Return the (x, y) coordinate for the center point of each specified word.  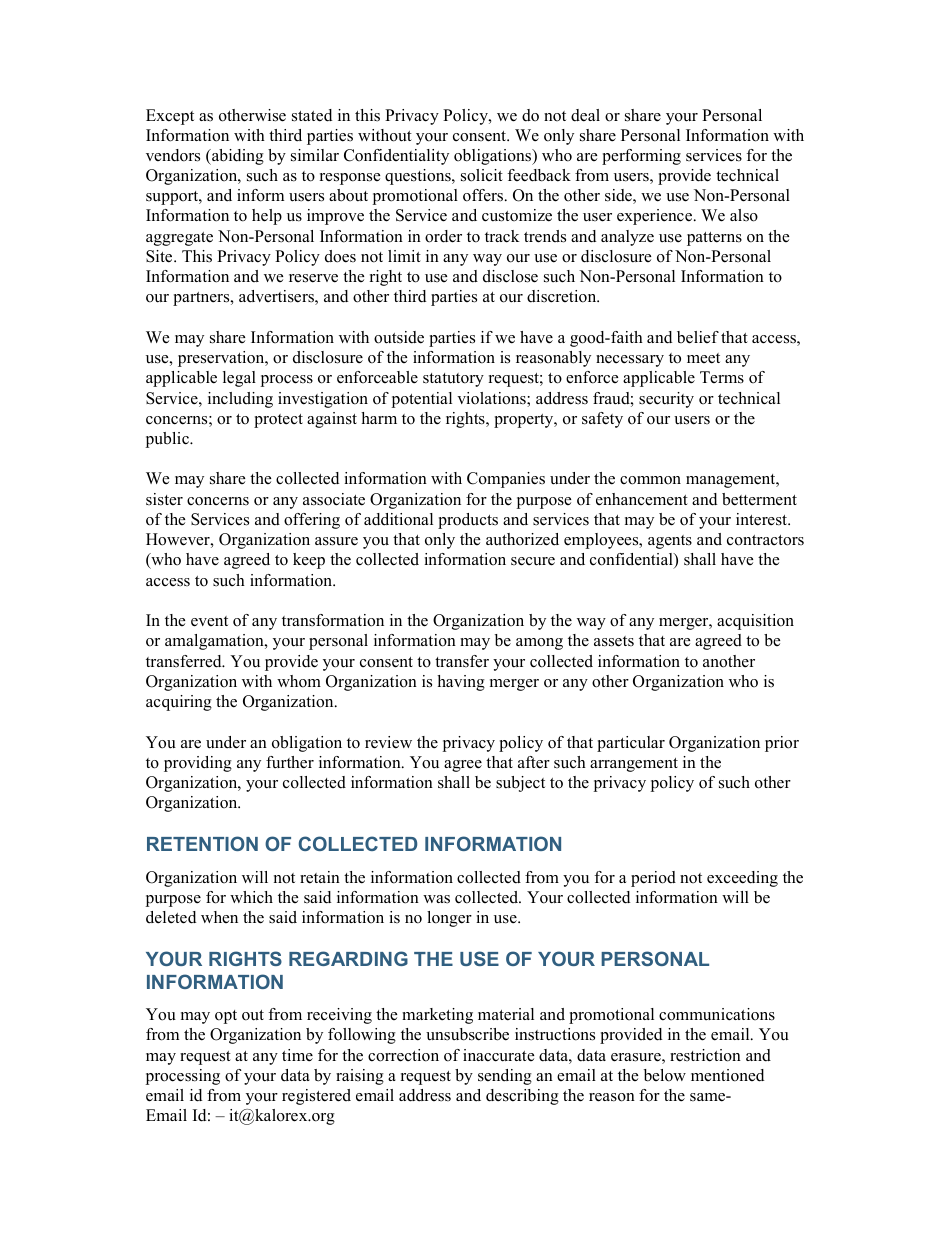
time (297, 1055)
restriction (705, 1055)
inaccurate (498, 1055)
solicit (482, 175)
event (209, 621)
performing (641, 157)
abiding (237, 157)
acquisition (755, 622)
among (539, 644)
